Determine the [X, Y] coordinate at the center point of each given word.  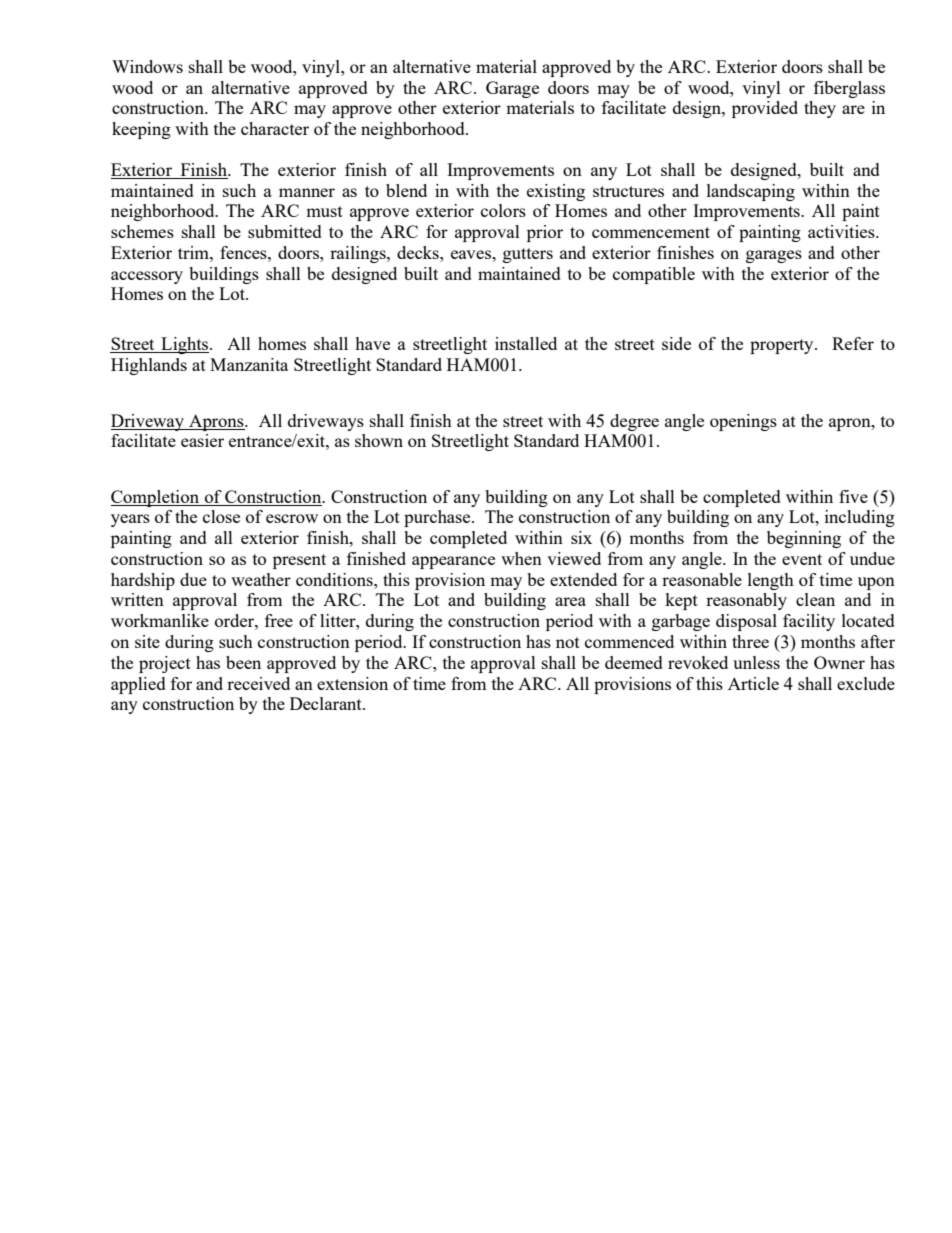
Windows [147, 66]
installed [526, 343]
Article [753, 683]
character [275, 128]
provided [765, 109]
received [258, 683]
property [783, 346]
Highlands [149, 366]
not [568, 642]
